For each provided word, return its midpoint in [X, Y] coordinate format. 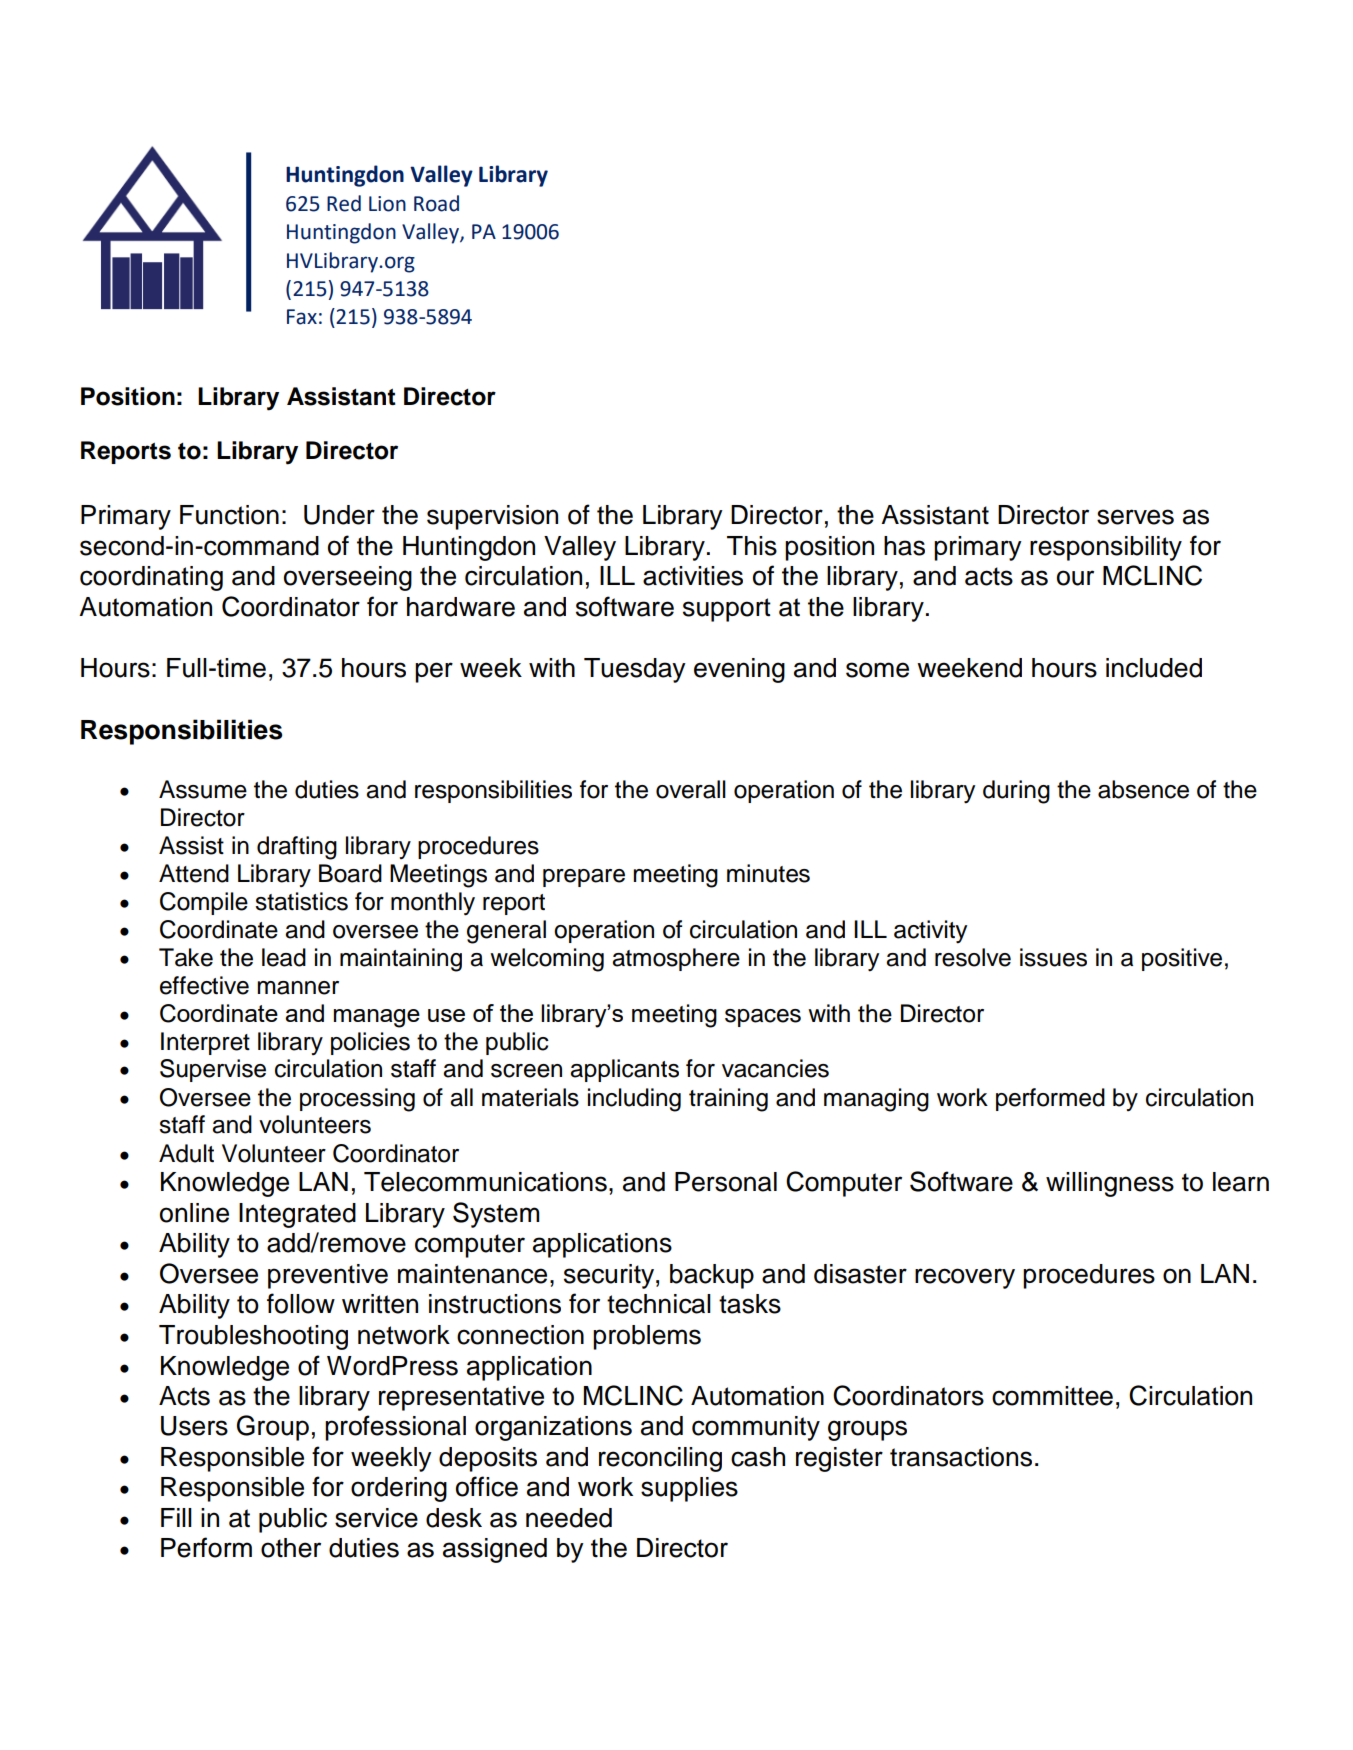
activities [693, 576]
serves [1135, 517]
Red [344, 203]
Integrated [297, 1215]
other [291, 1548]
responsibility [1106, 548]
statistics [301, 901]
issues [1053, 957]
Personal [726, 1182]
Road [436, 203]
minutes [768, 873]
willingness [1110, 1184]
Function [229, 515]
